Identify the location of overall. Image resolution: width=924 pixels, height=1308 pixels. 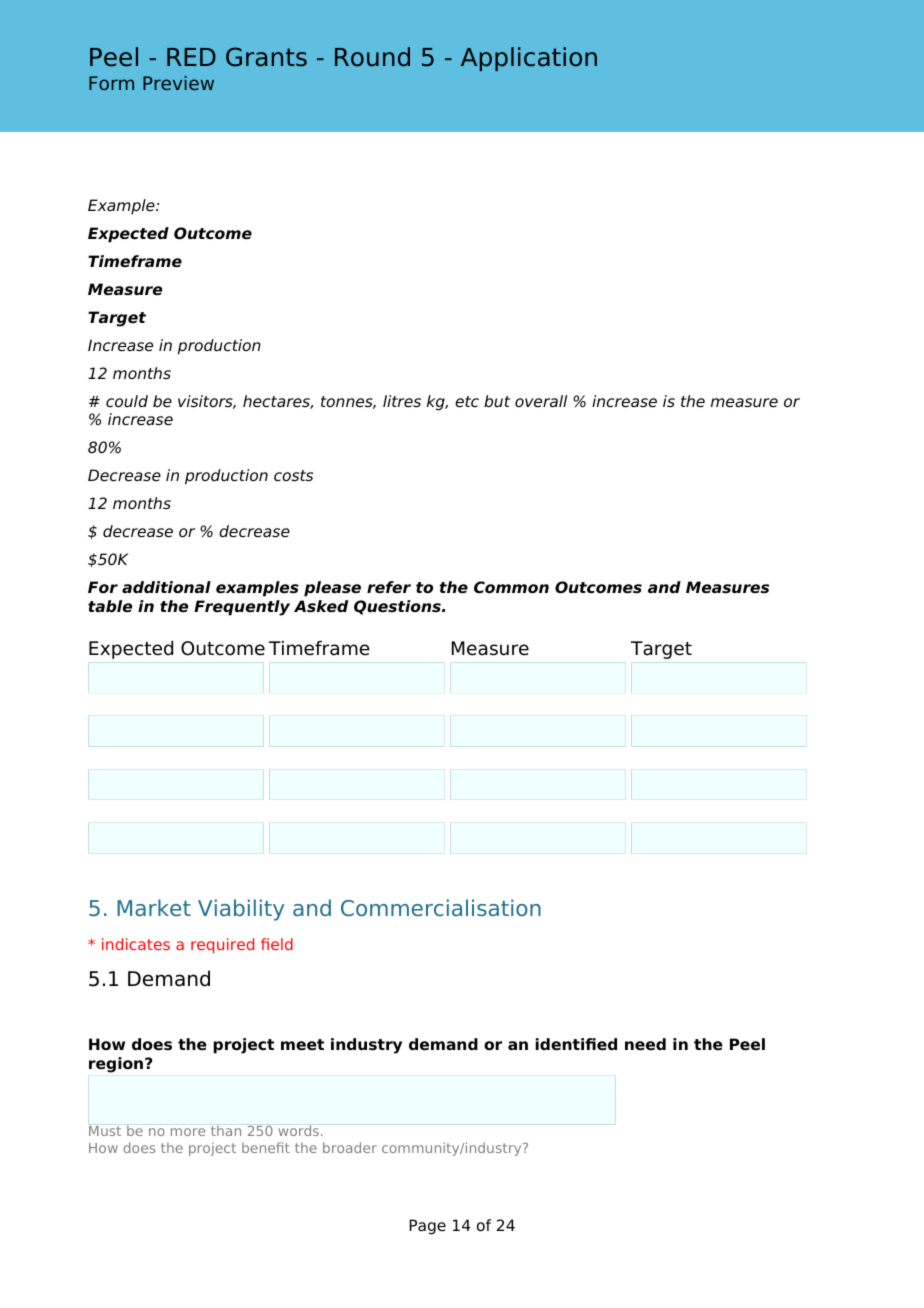
(541, 401).
